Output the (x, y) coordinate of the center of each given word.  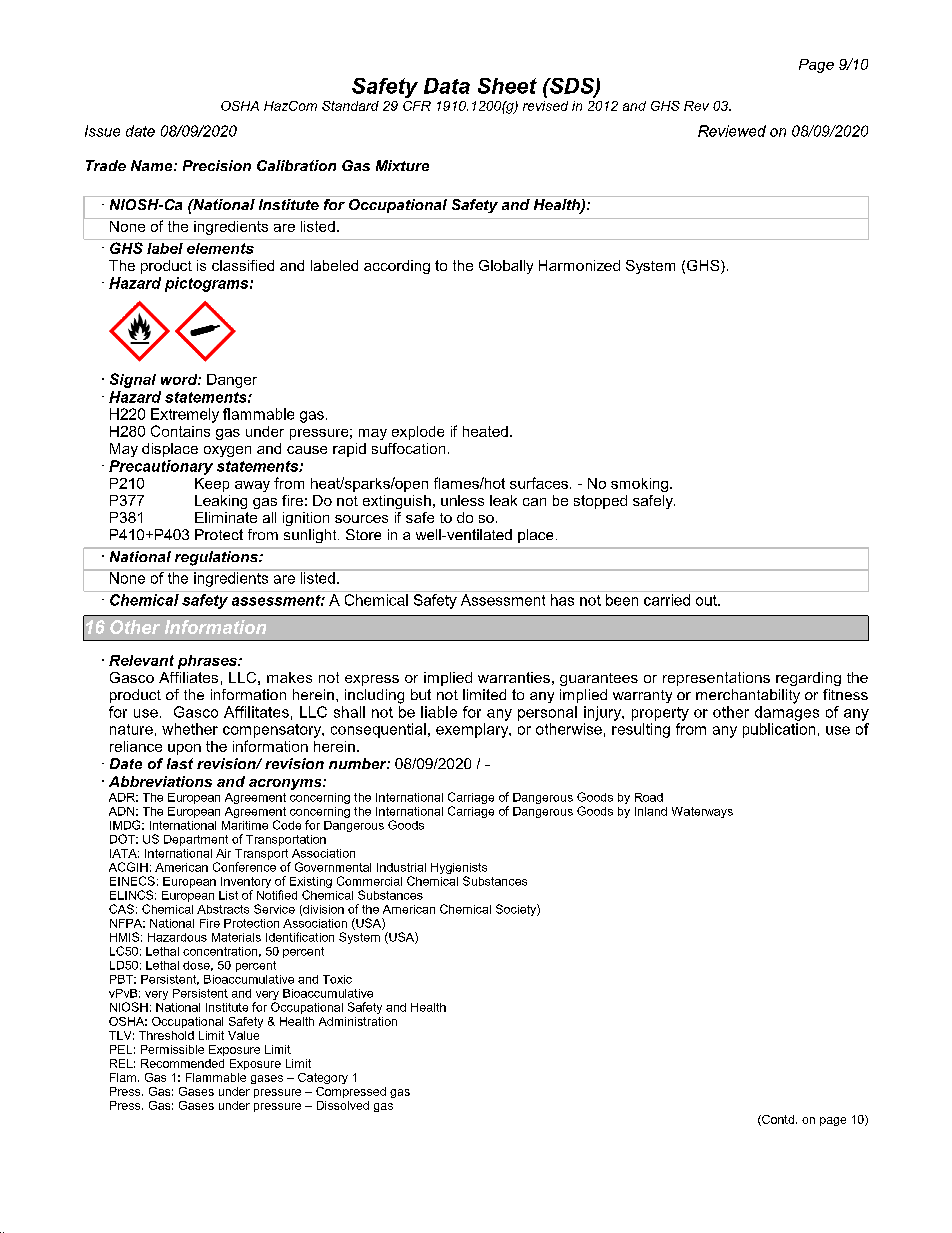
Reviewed (732, 131)
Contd (777, 1120)
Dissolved (343, 1105)
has (562, 600)
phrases (208, 662)
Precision (217, 165)
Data (447, 86)
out (707, 600)
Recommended (182, 1063)
